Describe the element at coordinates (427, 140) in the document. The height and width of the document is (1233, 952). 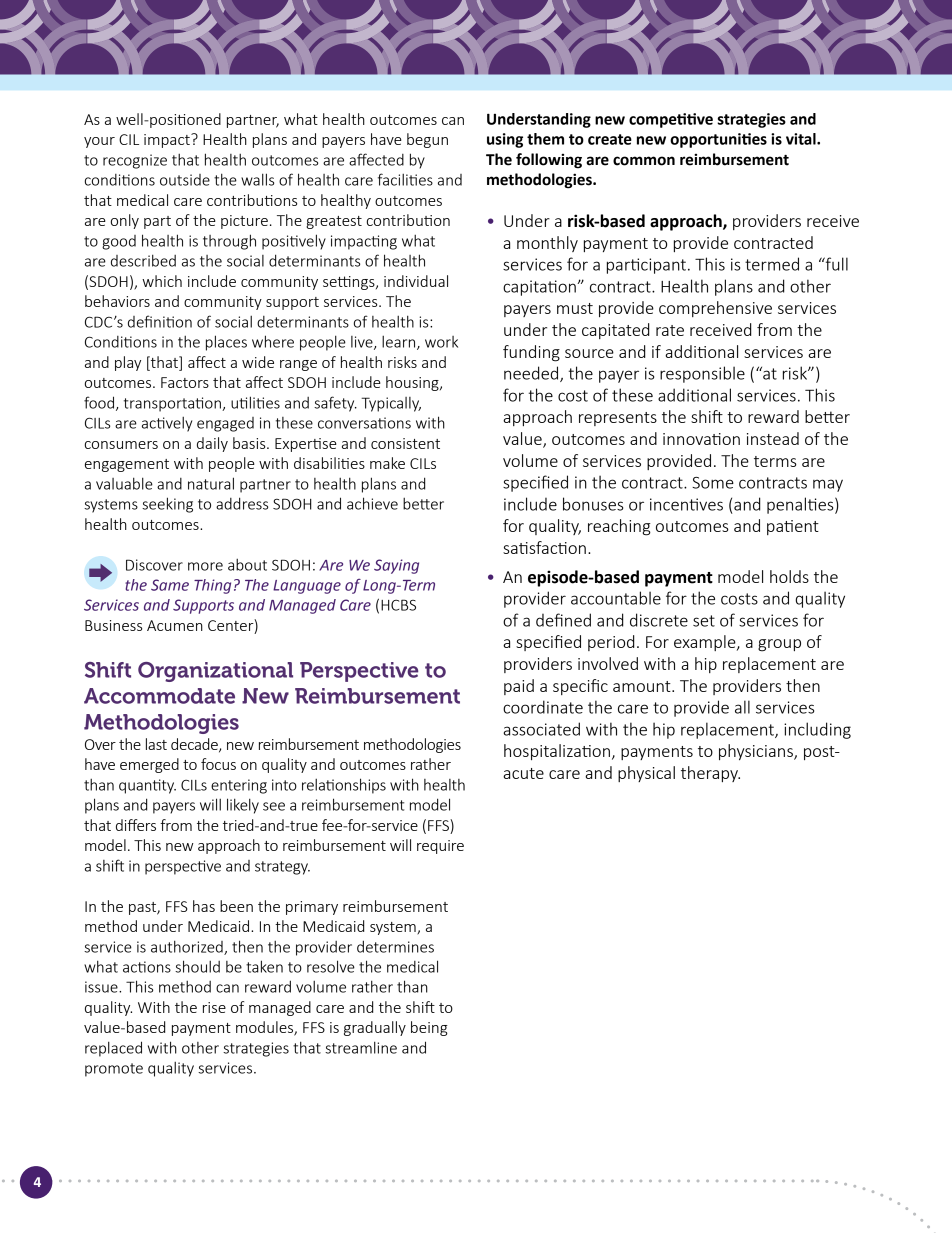
I see `begun` at that location.
